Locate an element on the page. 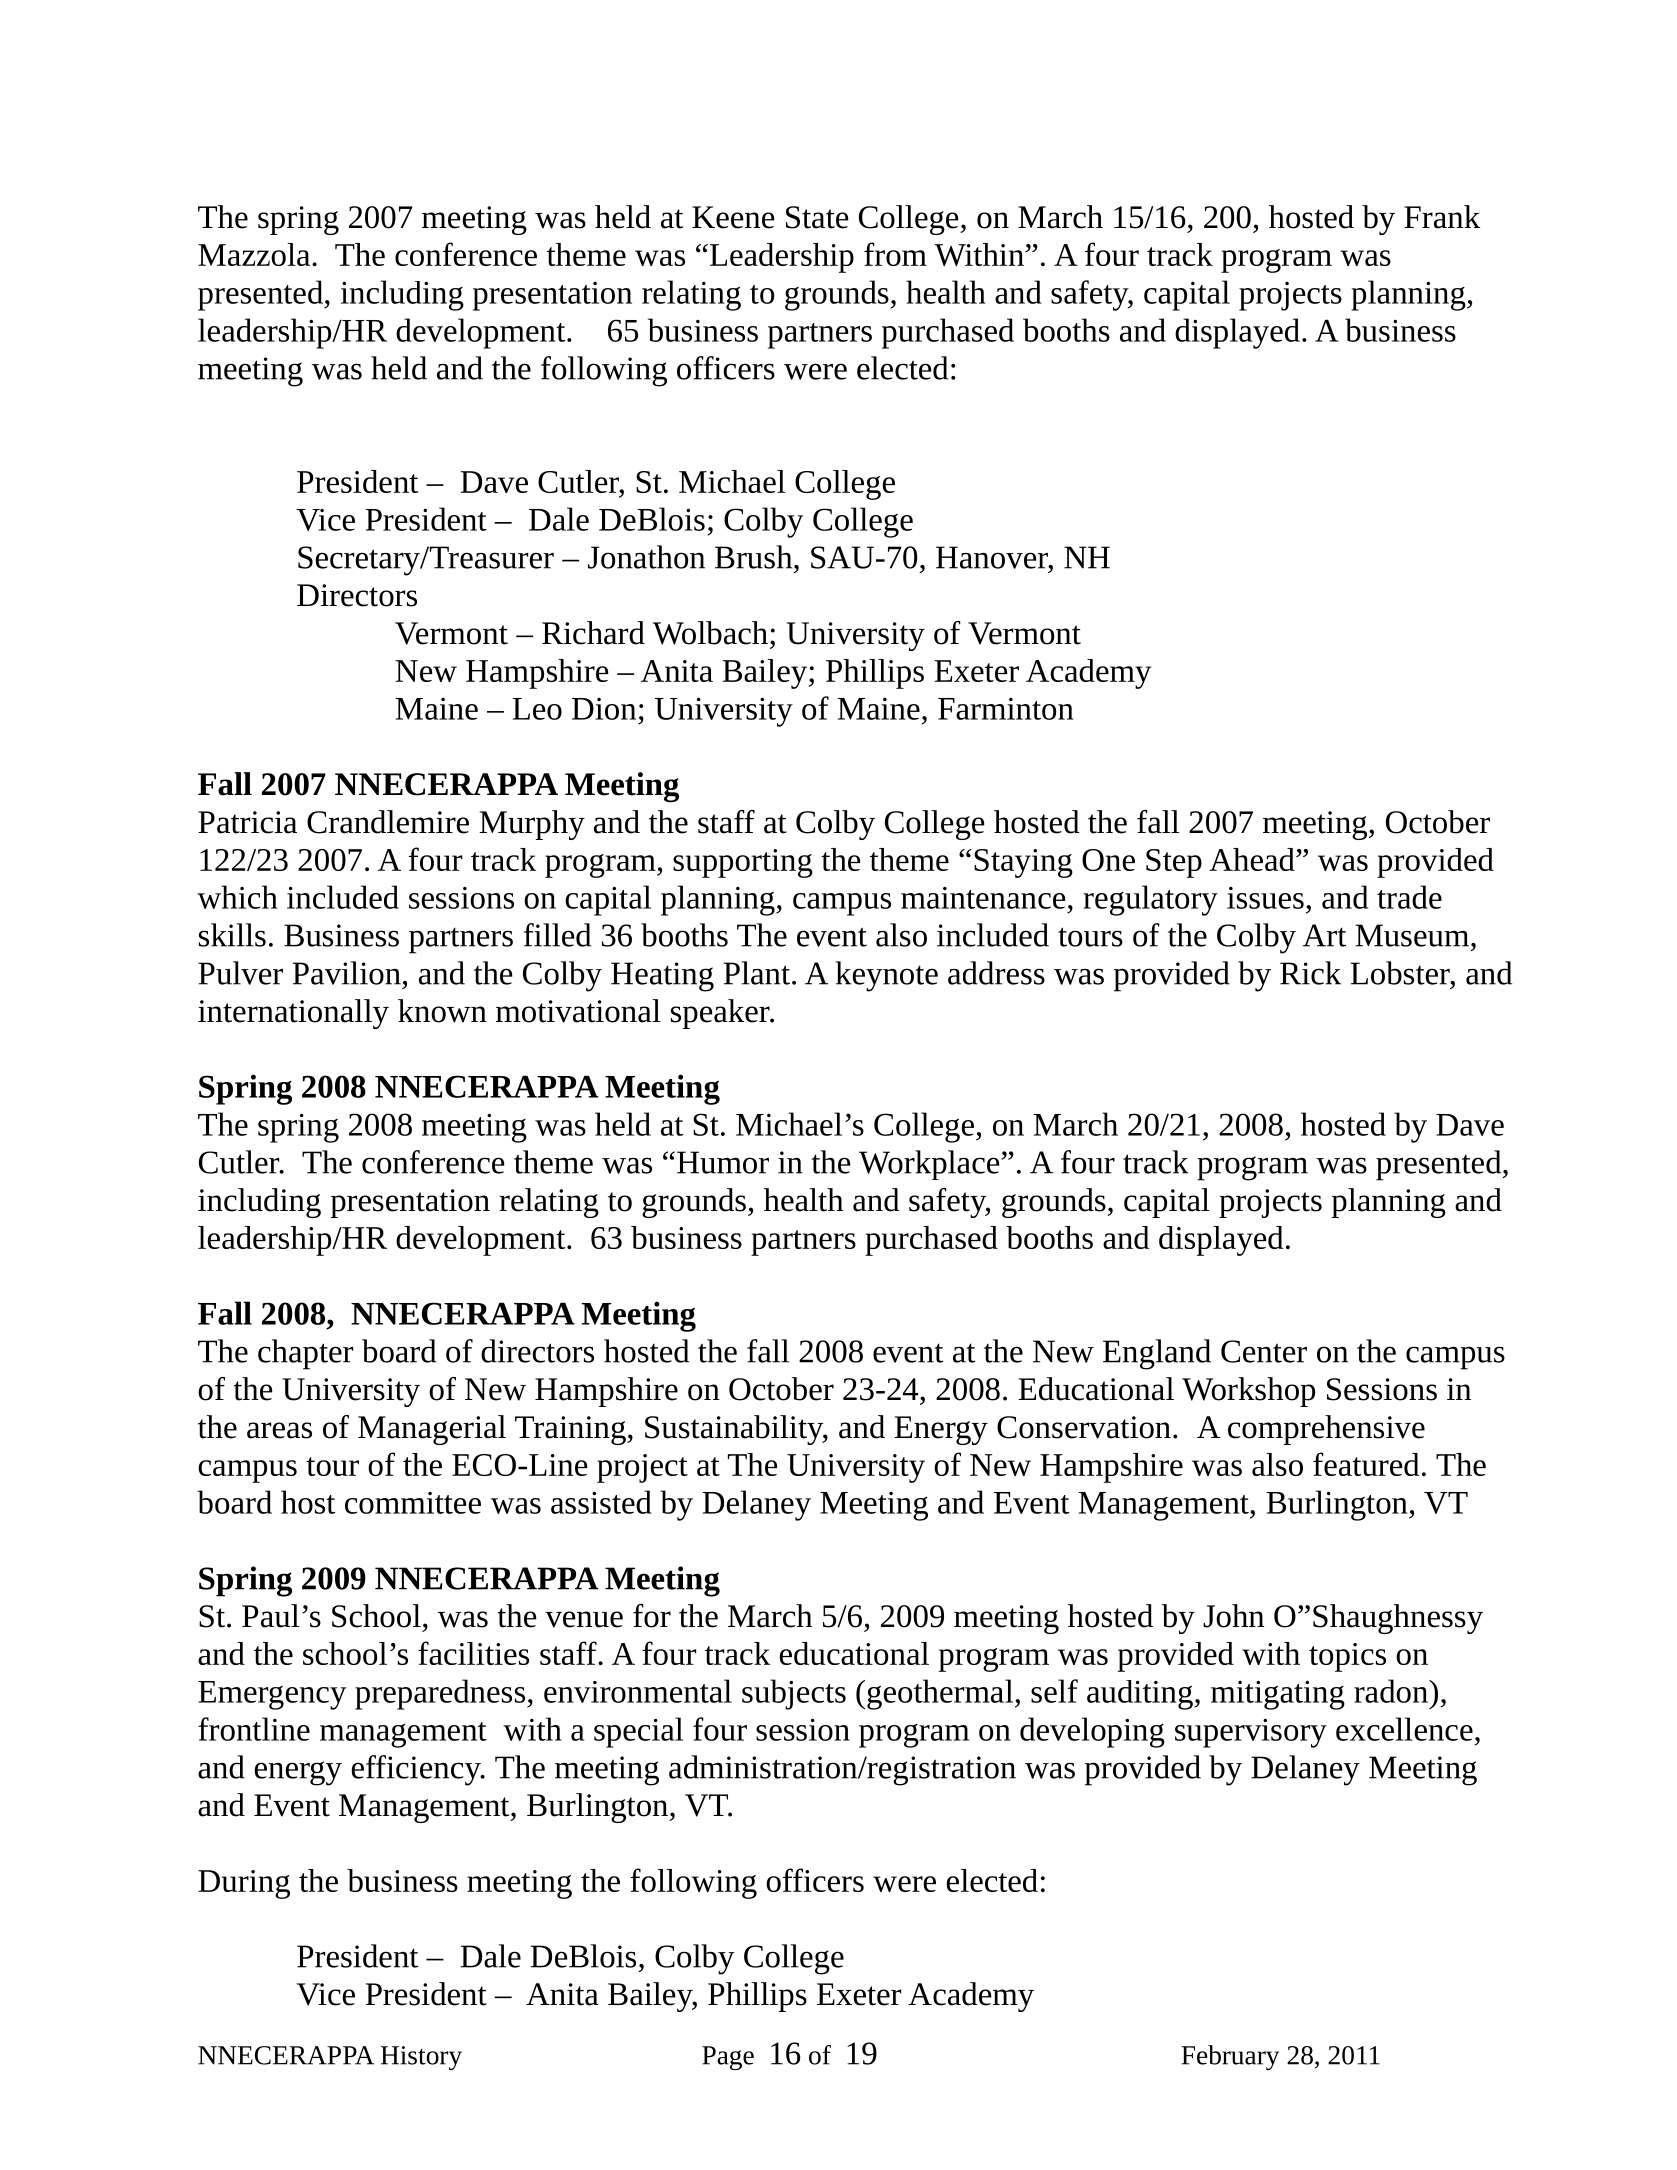 This page has width=1677, height=2170. Managerial is located at coordinates (432, 1430).
